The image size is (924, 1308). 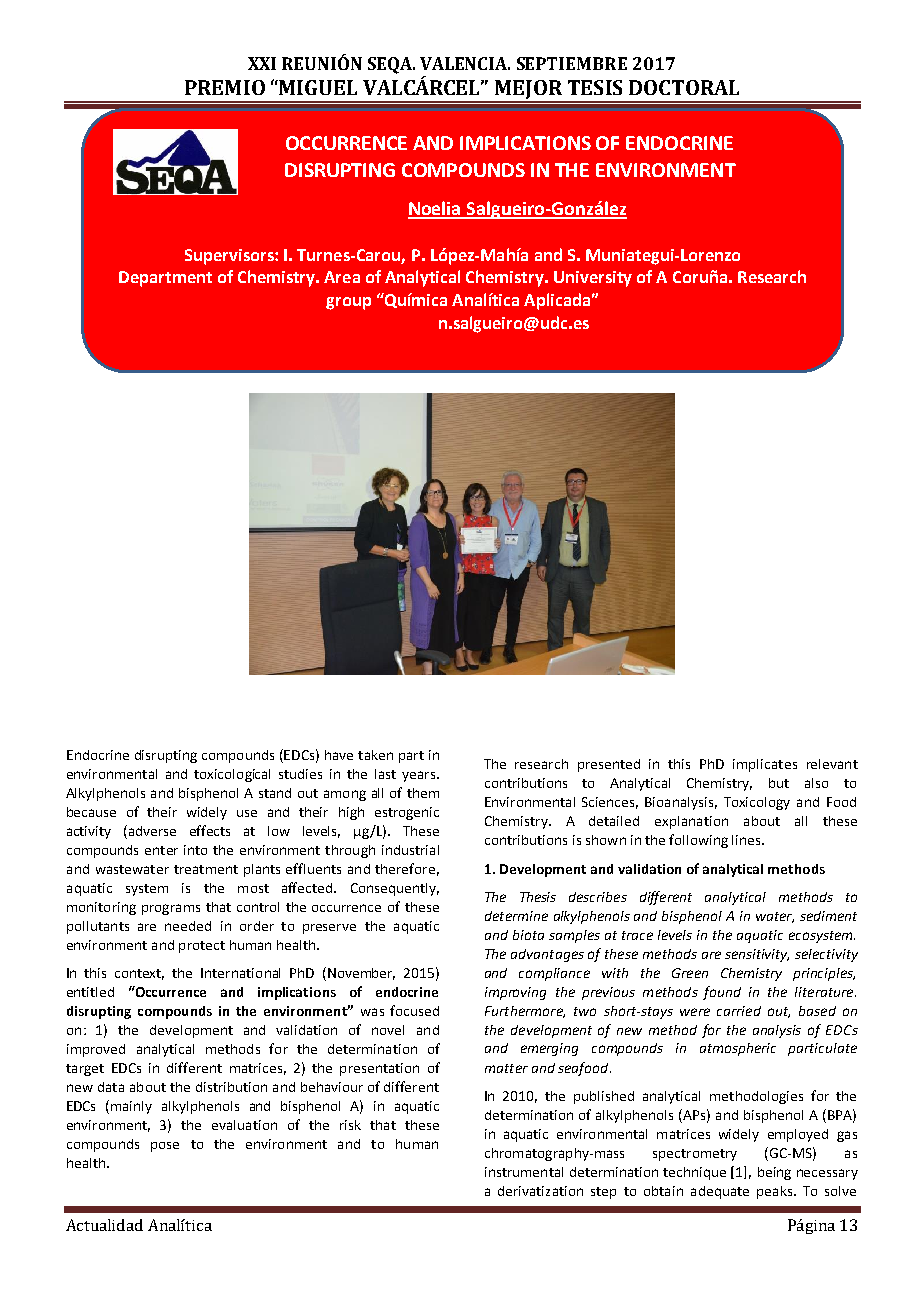 I want to click on pose, so click(x=165, y=1147).
